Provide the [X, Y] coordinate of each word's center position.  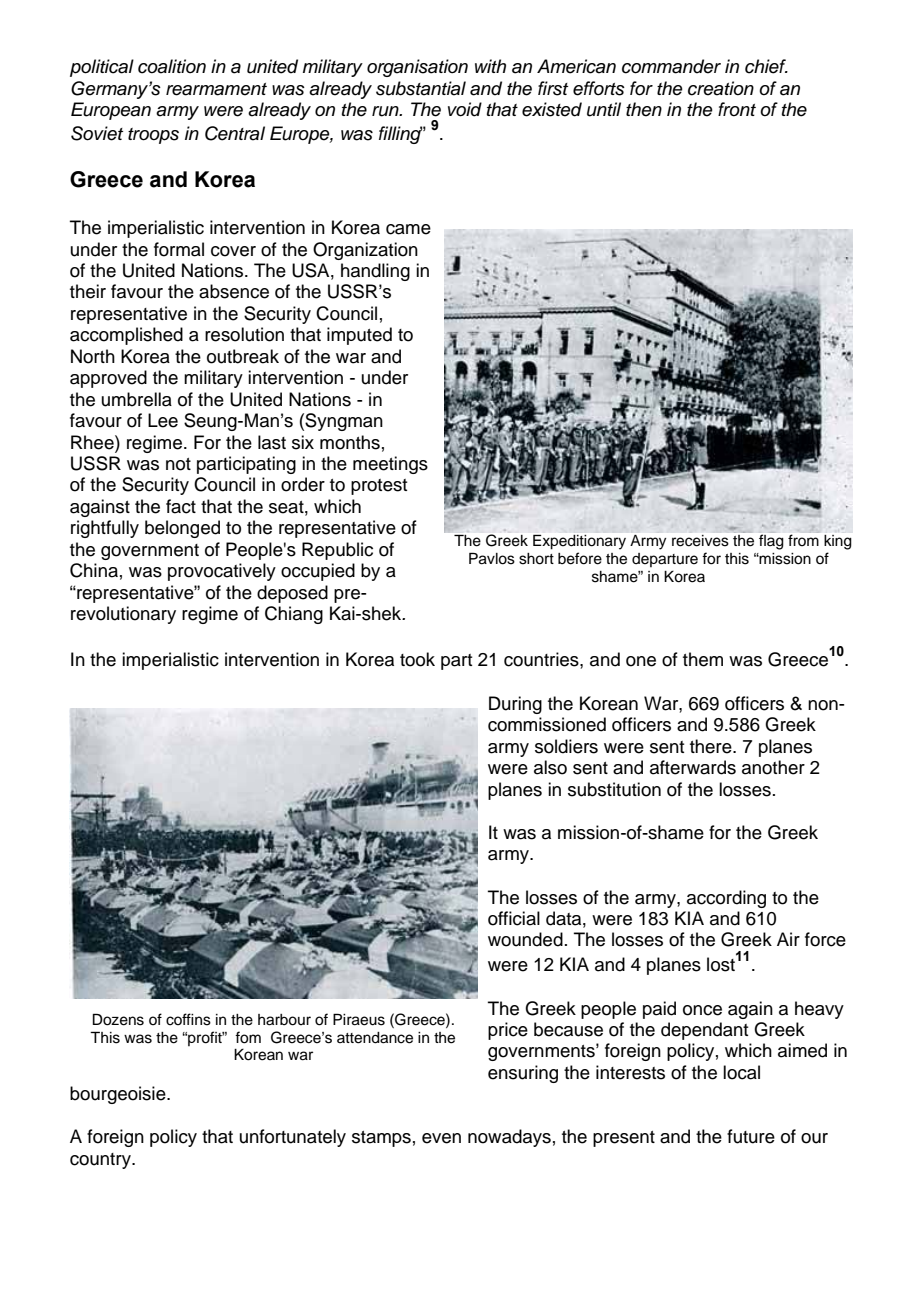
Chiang [294, 615]
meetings [390, 465]
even [441, 1138]
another [773, 767]
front [737, 109]
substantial [421, 88]
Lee [163, 420]
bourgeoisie [119, 1095]
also [550, 767]
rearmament [216, 89]
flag [771, 542]
